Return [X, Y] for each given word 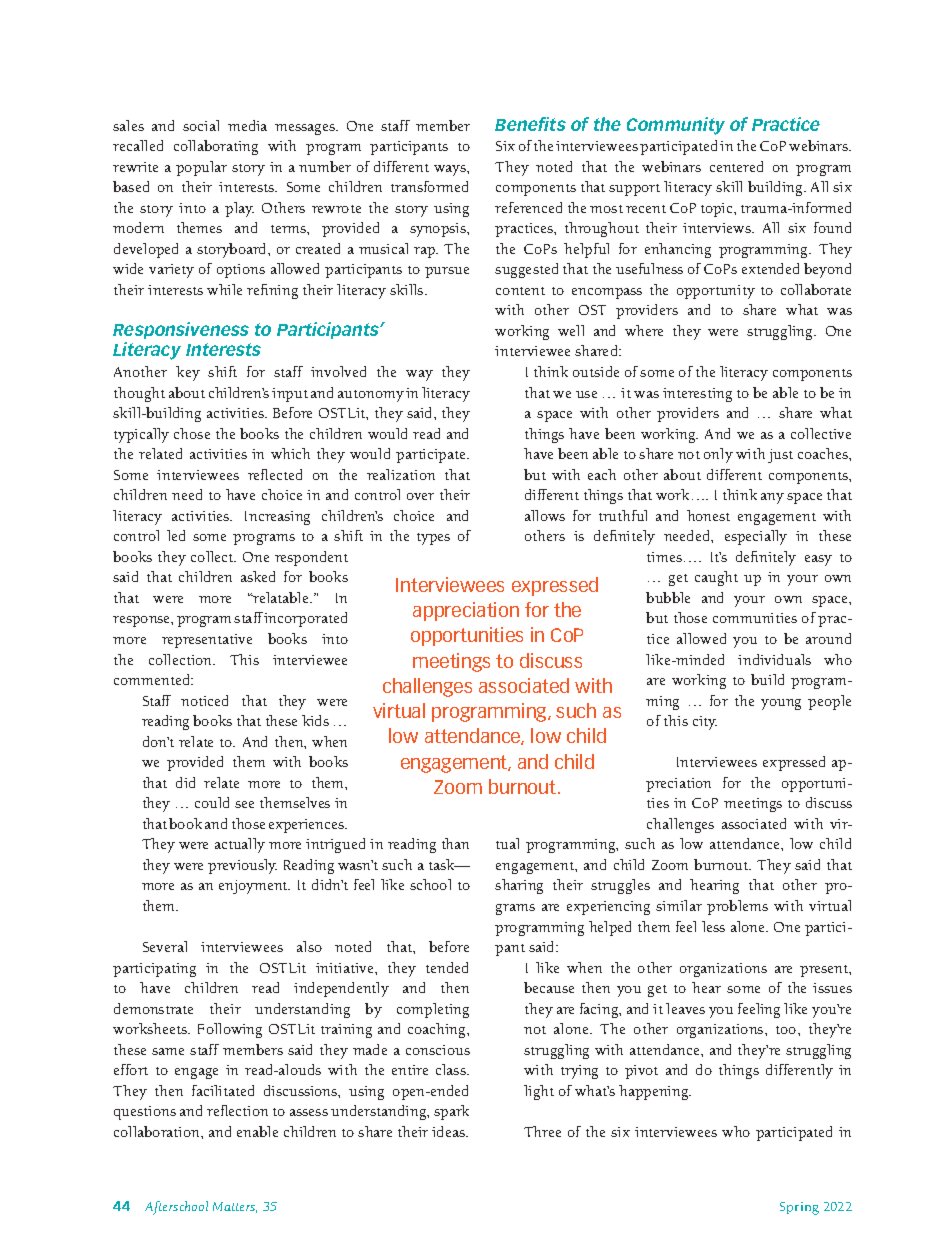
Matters [235, 1207]
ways [451, 170]
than [455, 843]
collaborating [216, 147]
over [420, 496]
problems [737, 907]
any [772, 498]
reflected [275, 474]
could [212, 802]
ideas [450, 1131]
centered [736, 166]
